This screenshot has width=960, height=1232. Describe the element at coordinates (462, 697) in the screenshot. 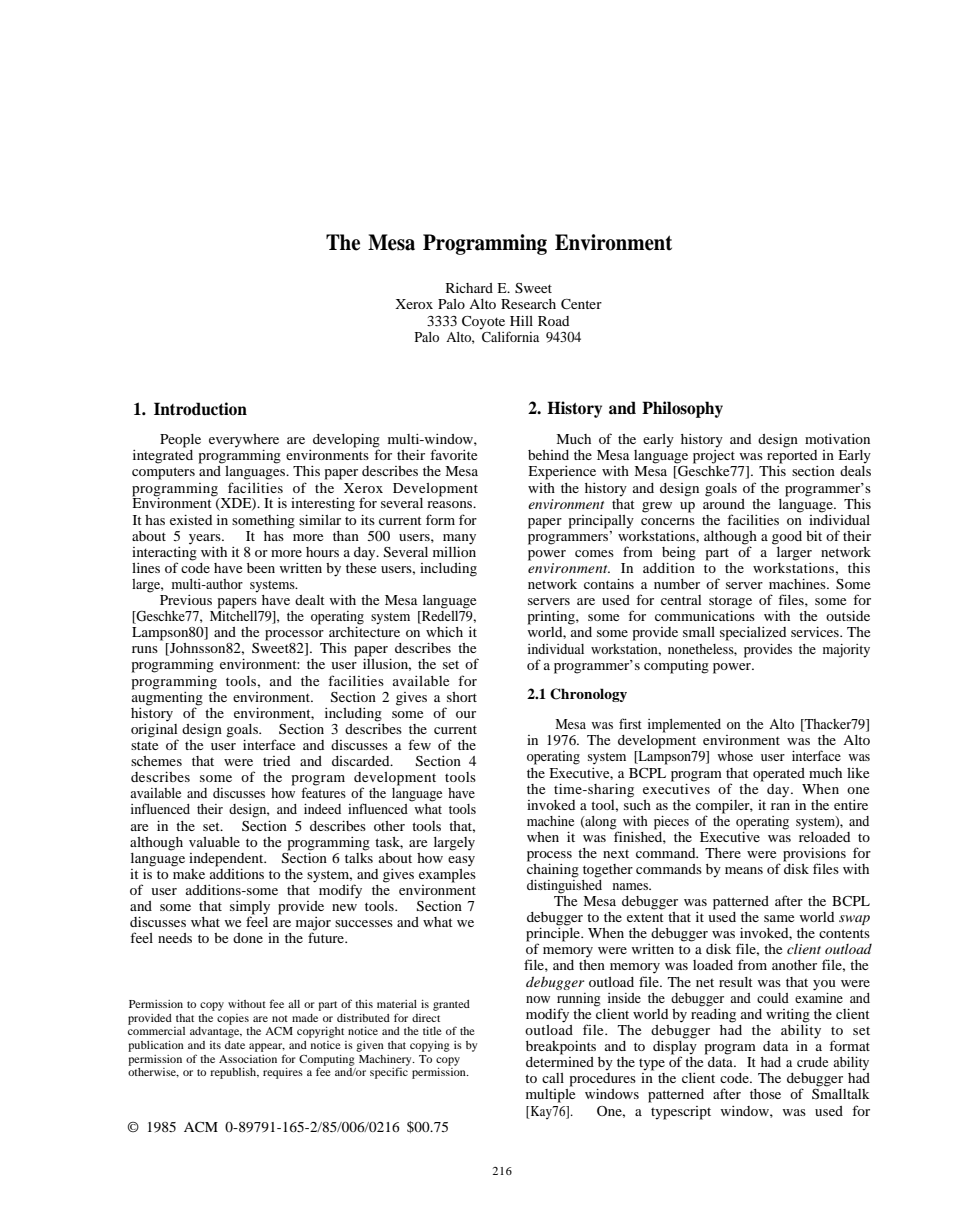

I see `short` at that location.
